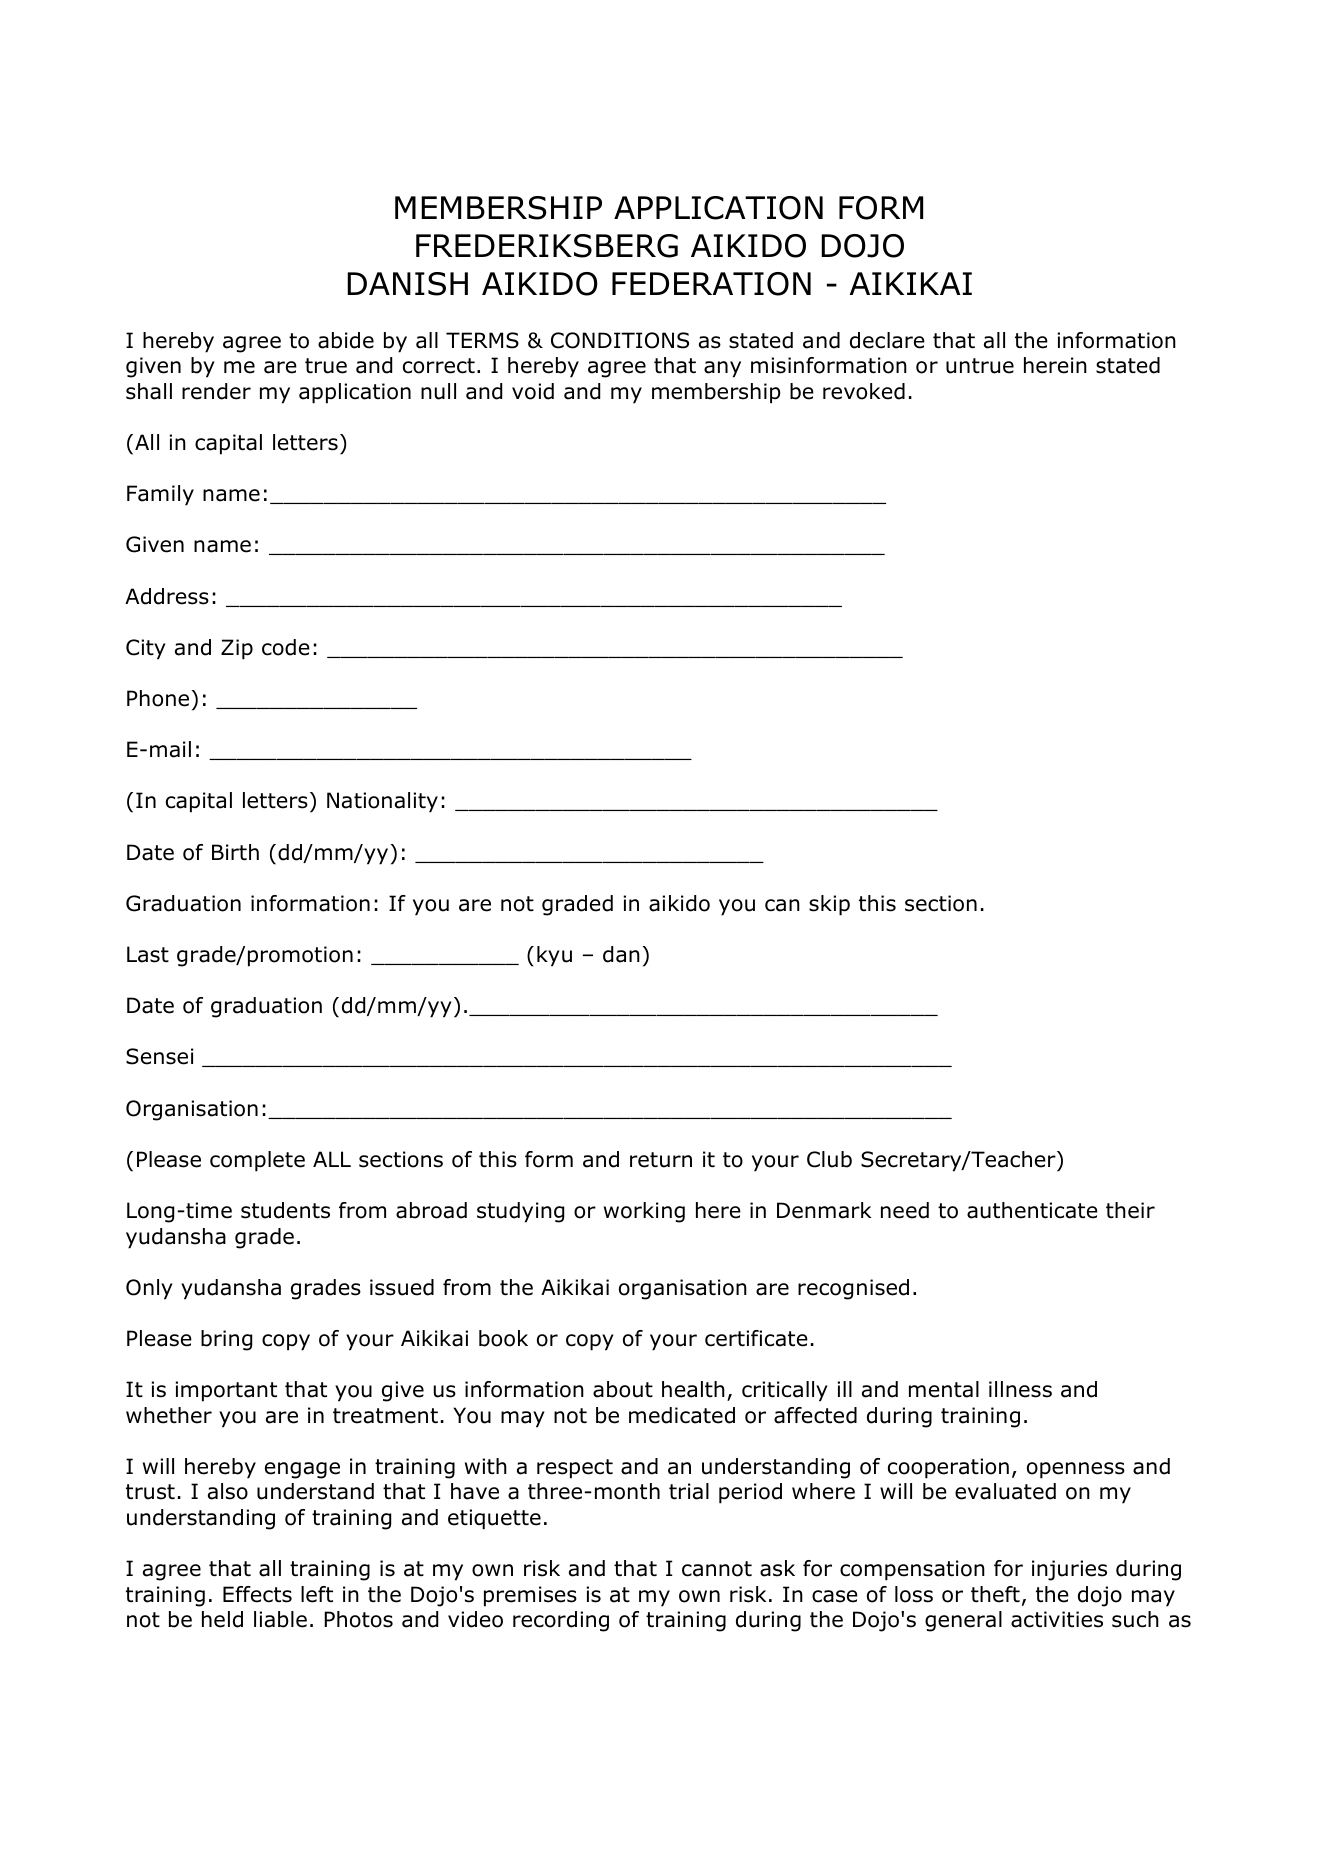 The height and width of the screenshot is (1866, 1319). I want to click on Nationality, so click(382, 802).
